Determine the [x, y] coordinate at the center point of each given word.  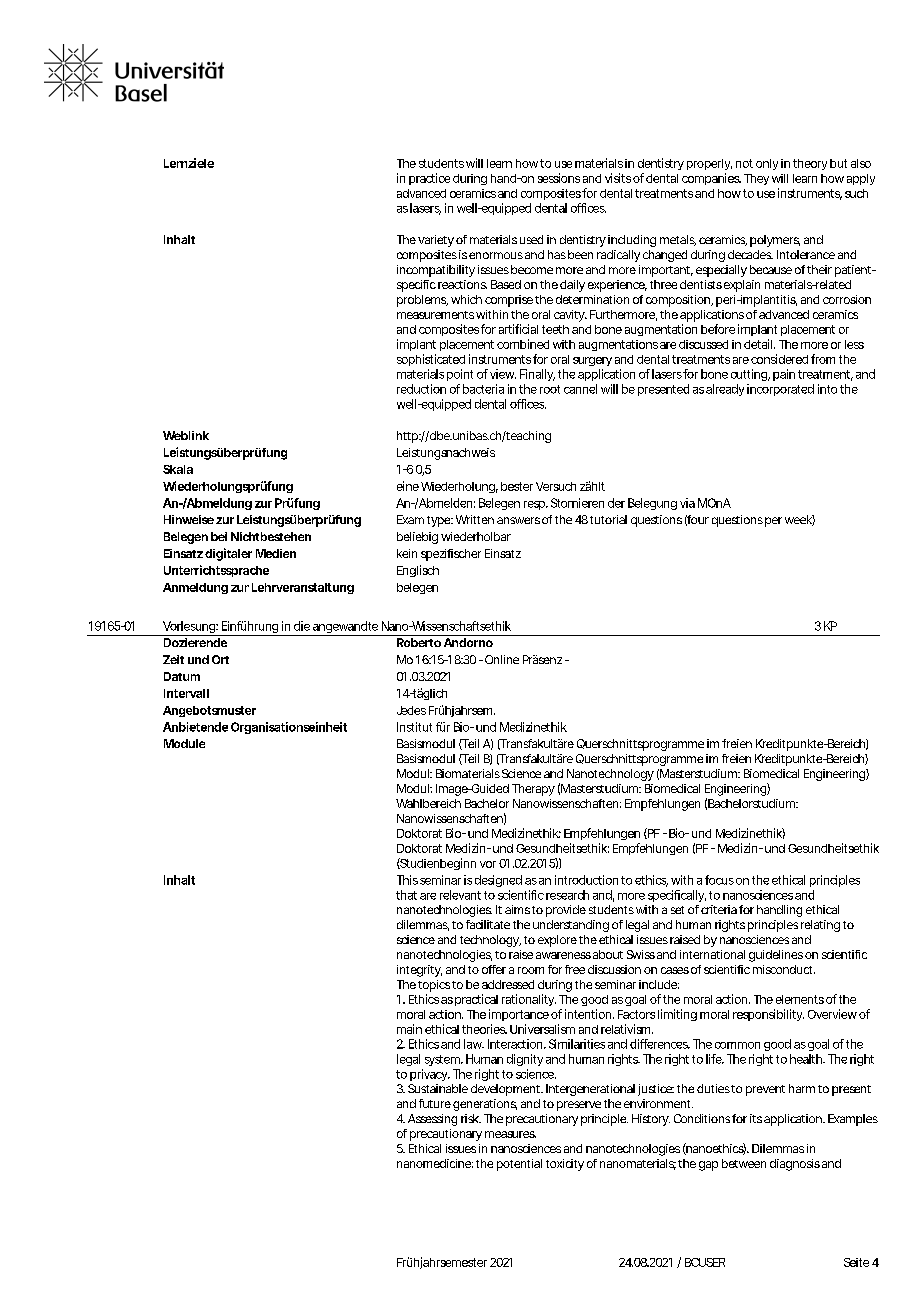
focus [719, 880]
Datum [182, 676]
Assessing [432, 1120]
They [756, 179]
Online [502, 659]
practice [429, 179]
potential [519, 1165]
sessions [559, 178]
